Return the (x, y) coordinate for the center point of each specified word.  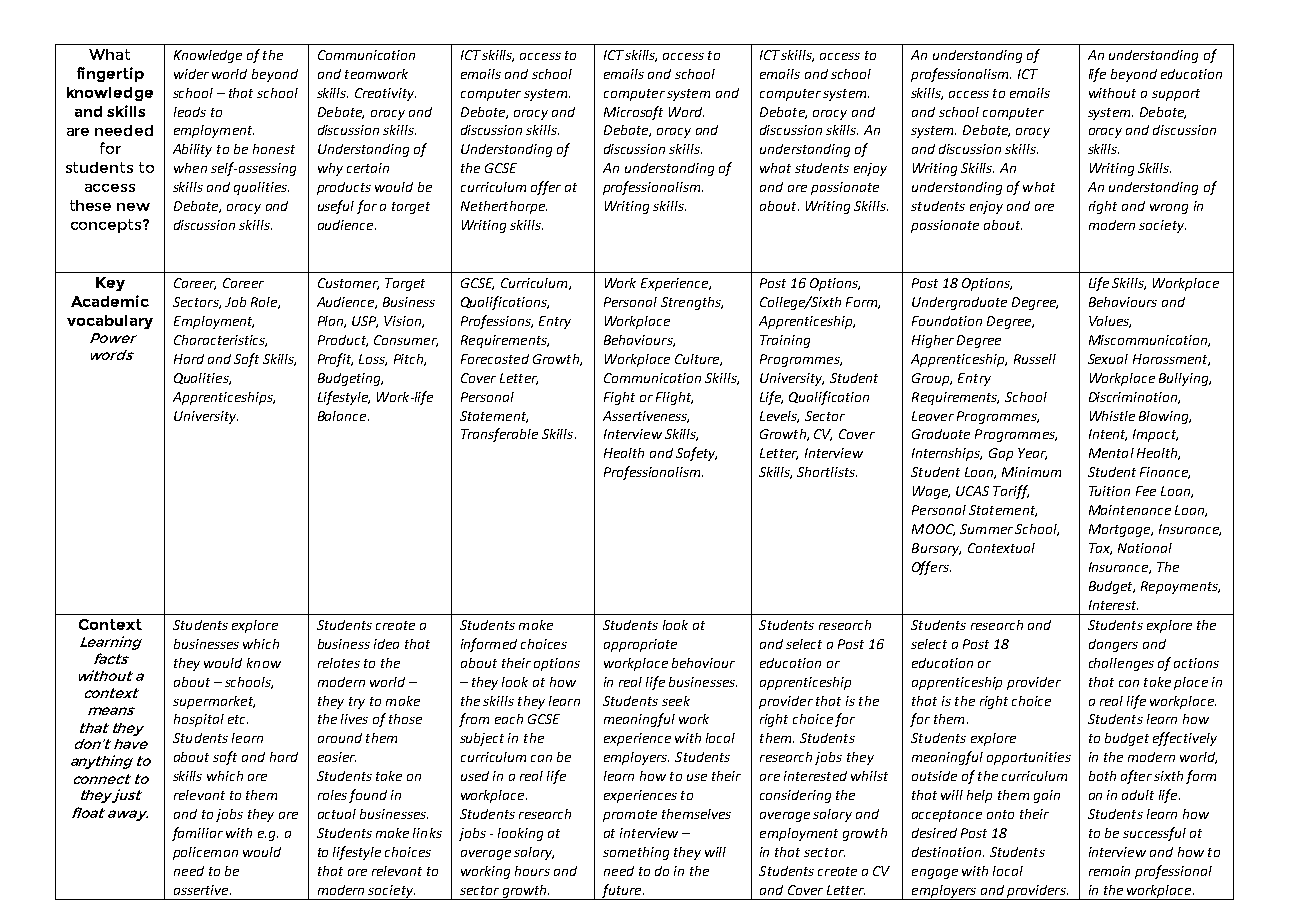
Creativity (385, 94)
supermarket (214, 702)
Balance (343, 416)
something (636, 853)
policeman (205, 853)
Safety (696, 454)
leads (190, 112)
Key (110, 284)
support (1176, 95)
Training (785, 341)
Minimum (1031, 472)
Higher (933, 341)
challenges (1121, 664)
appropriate (640, 645)
